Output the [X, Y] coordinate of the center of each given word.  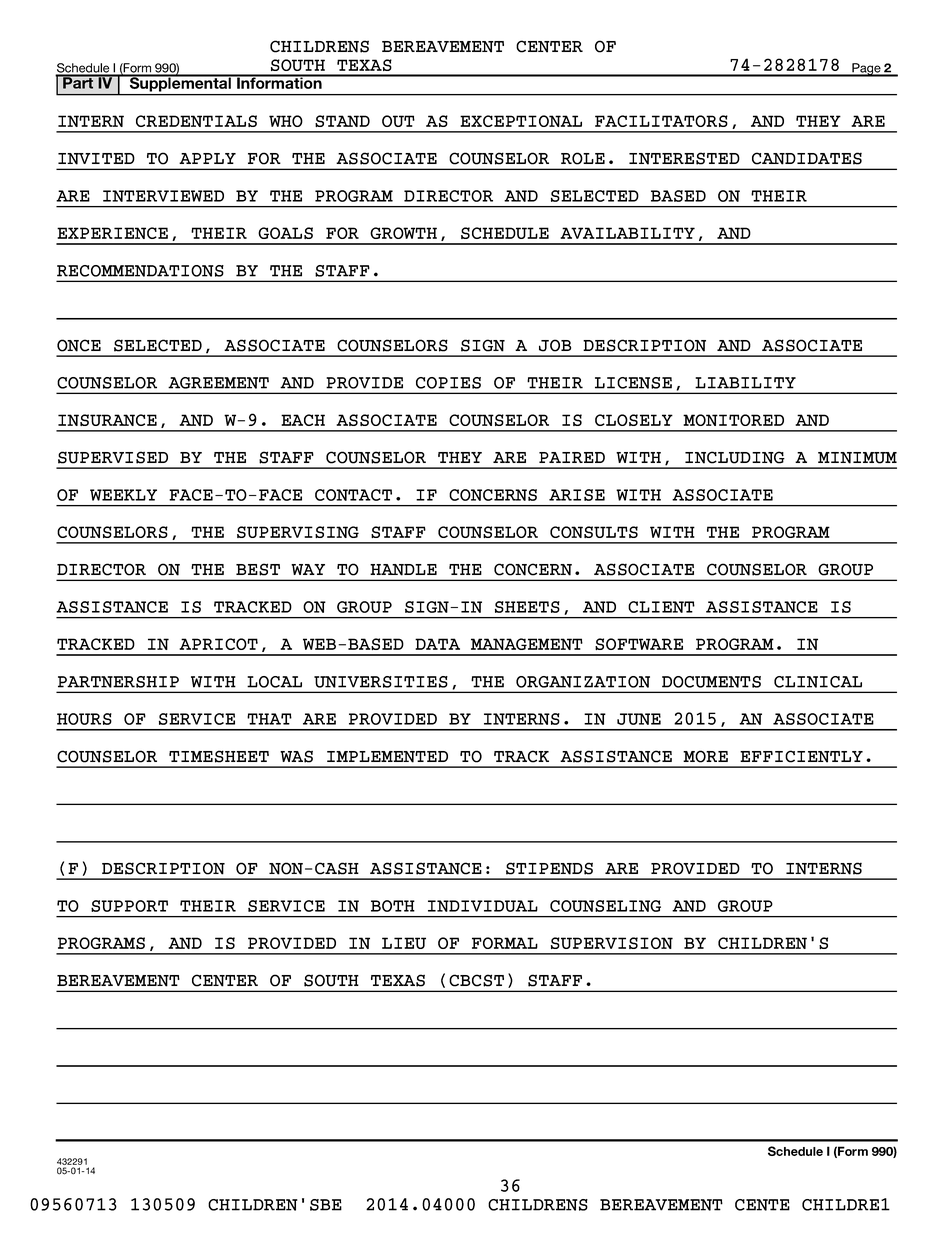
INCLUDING [735, 457]
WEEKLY [123, 495]
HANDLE [403, 570]
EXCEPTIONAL [521, 121]
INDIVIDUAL [483, 906]
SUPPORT [129, 906]
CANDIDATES [807, 158]
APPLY [207, 158]
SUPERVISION [612, 943]
